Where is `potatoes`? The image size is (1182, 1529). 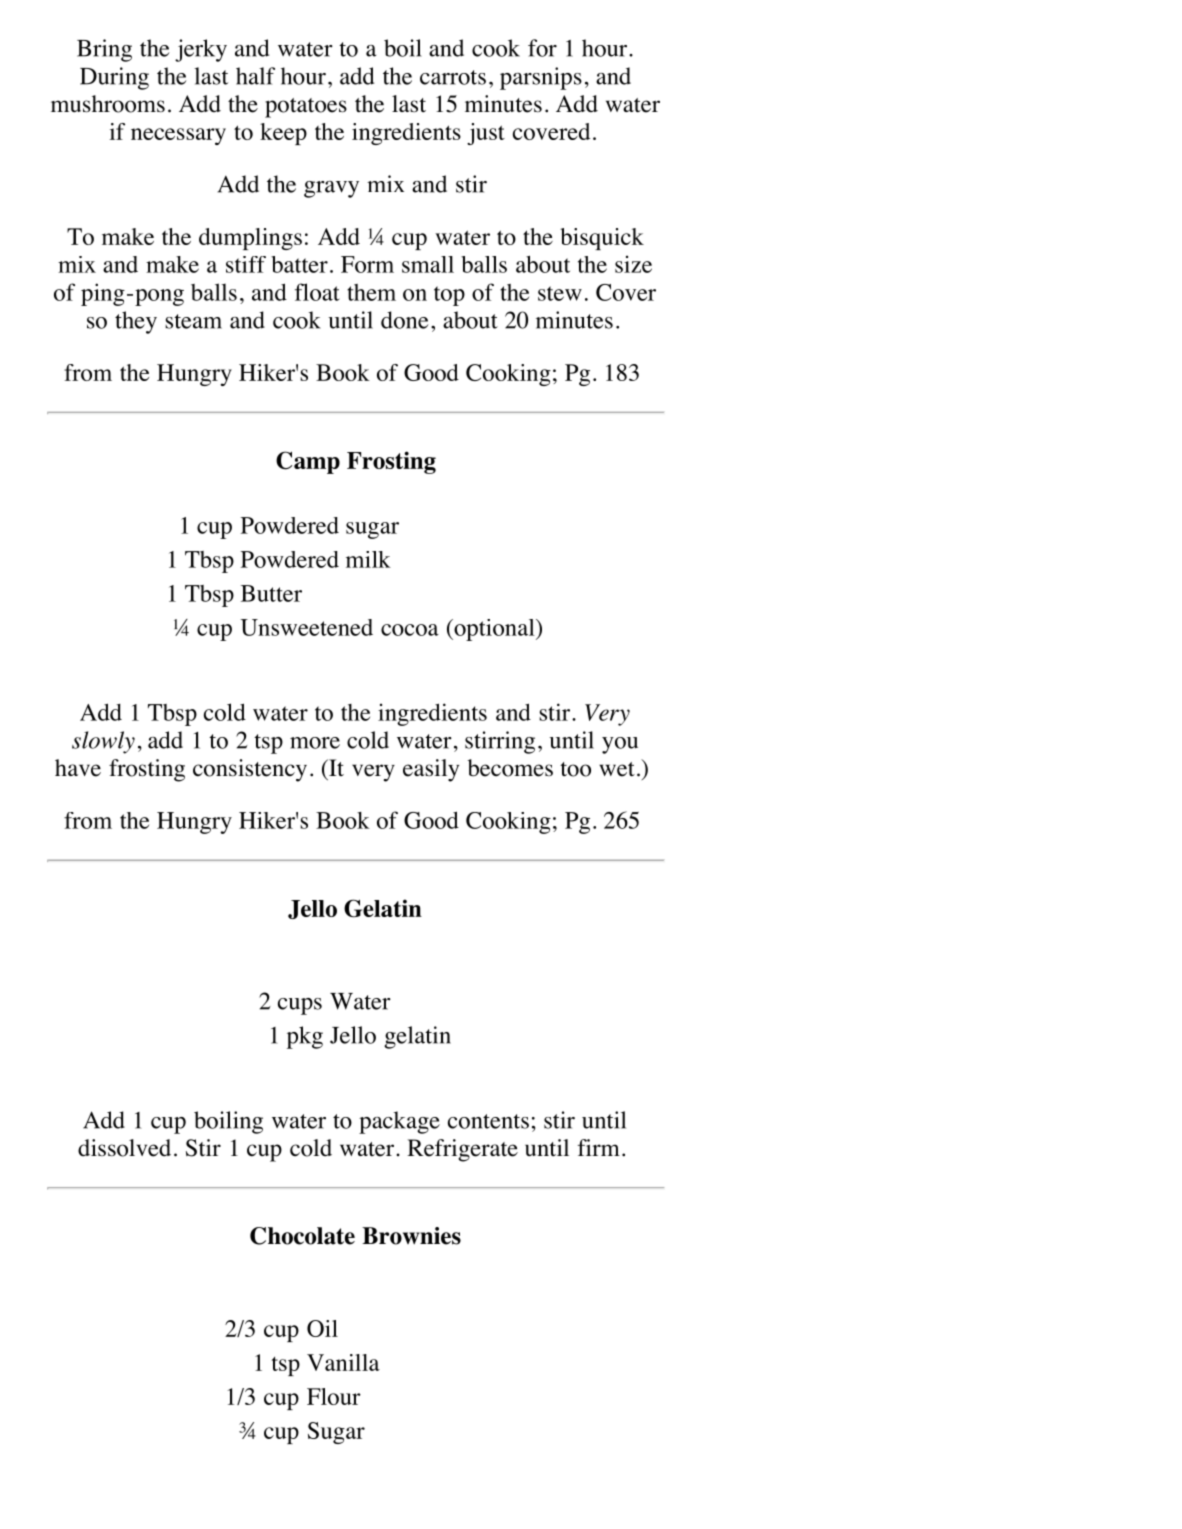
potatoes is located at coordinates (306, 108).
